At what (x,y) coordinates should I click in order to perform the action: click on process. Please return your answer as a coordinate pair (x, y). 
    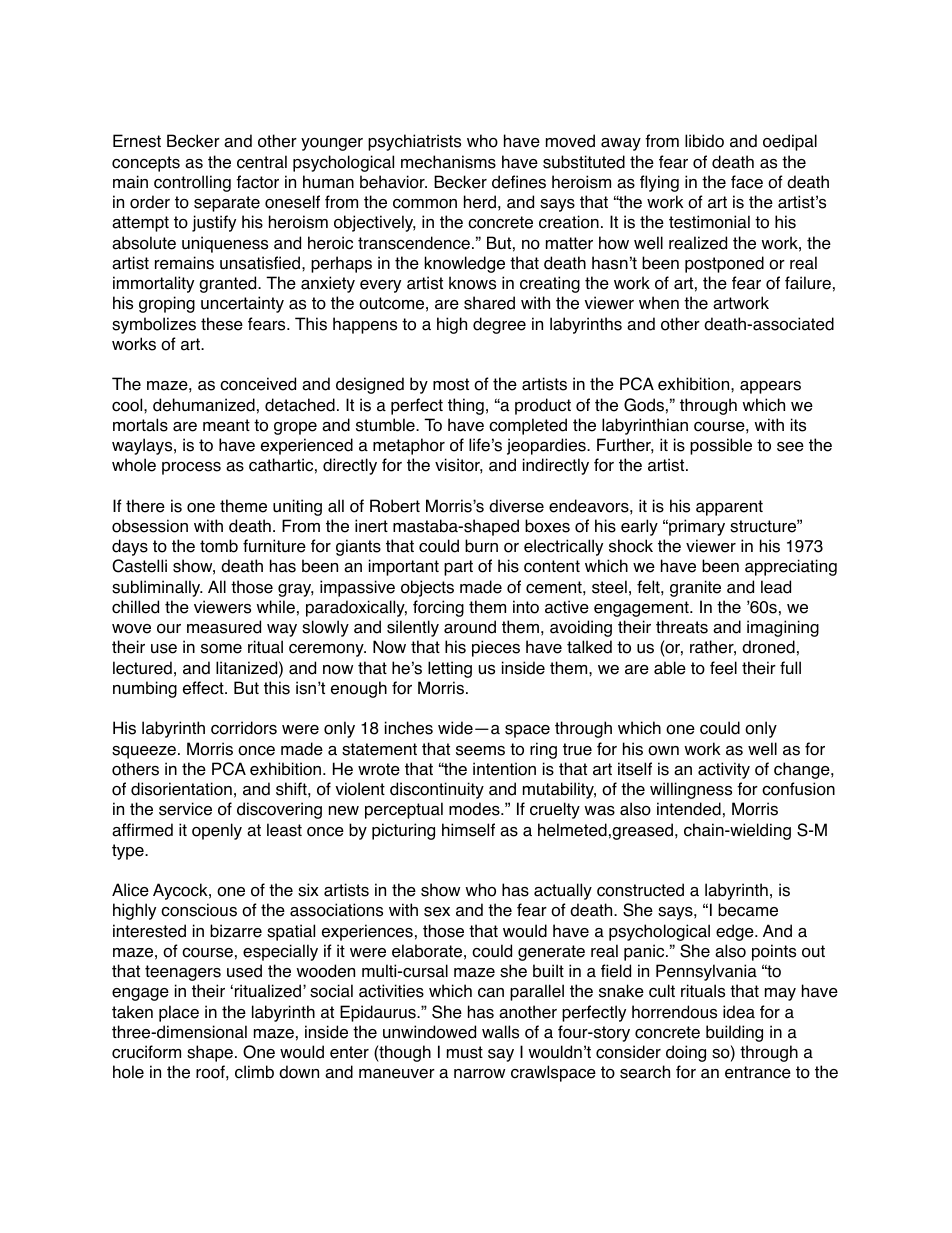
    Looking at the image, I should click on (191, 468).
